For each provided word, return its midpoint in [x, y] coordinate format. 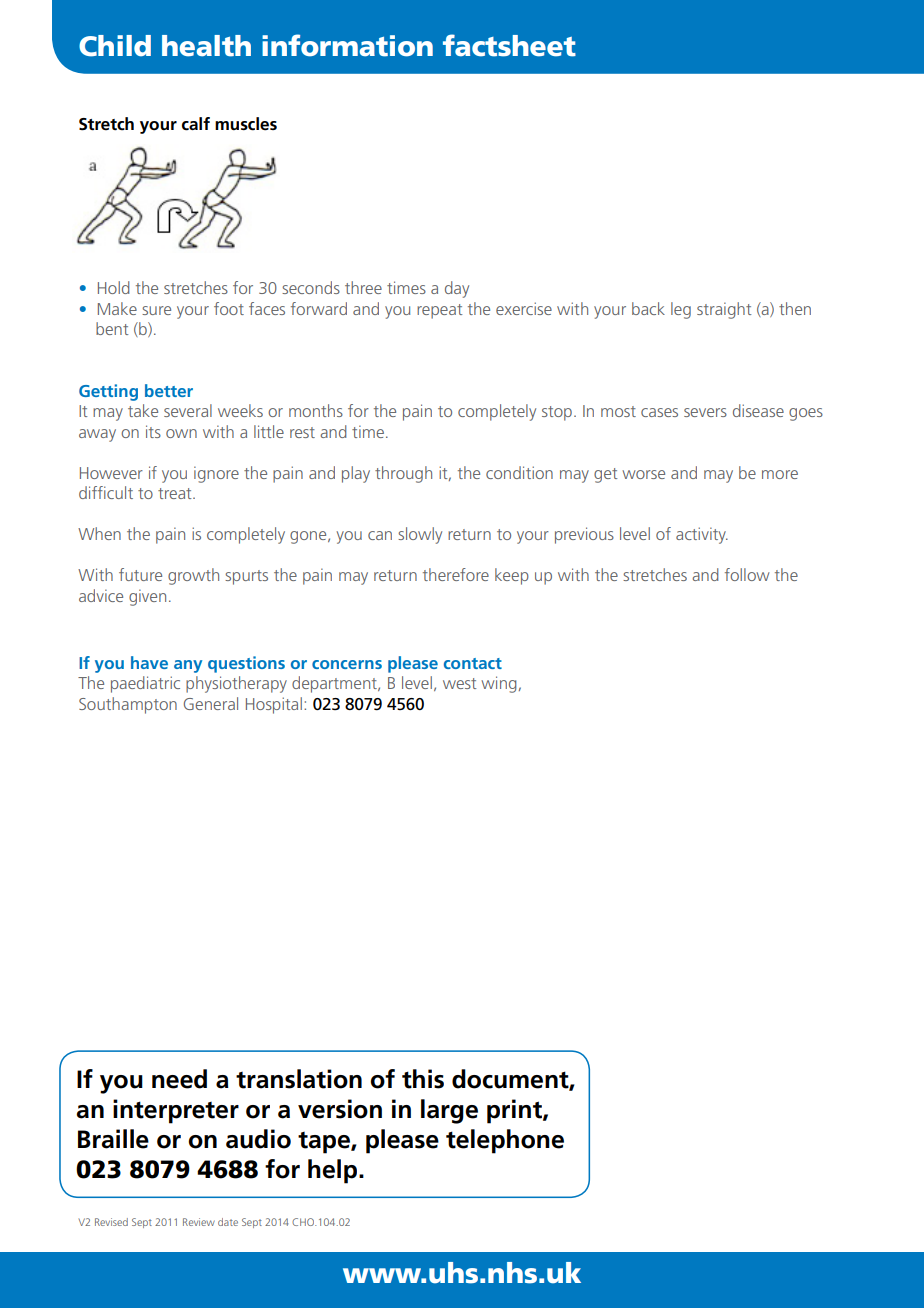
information [347, 45]
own [181, 433]
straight [724, 310]
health [206, 46]
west [459, 683]
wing [499, 684]
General [211, 703]
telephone [505, 1141]
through [403, 474]
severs [705, 412]
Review [199, 1222]
